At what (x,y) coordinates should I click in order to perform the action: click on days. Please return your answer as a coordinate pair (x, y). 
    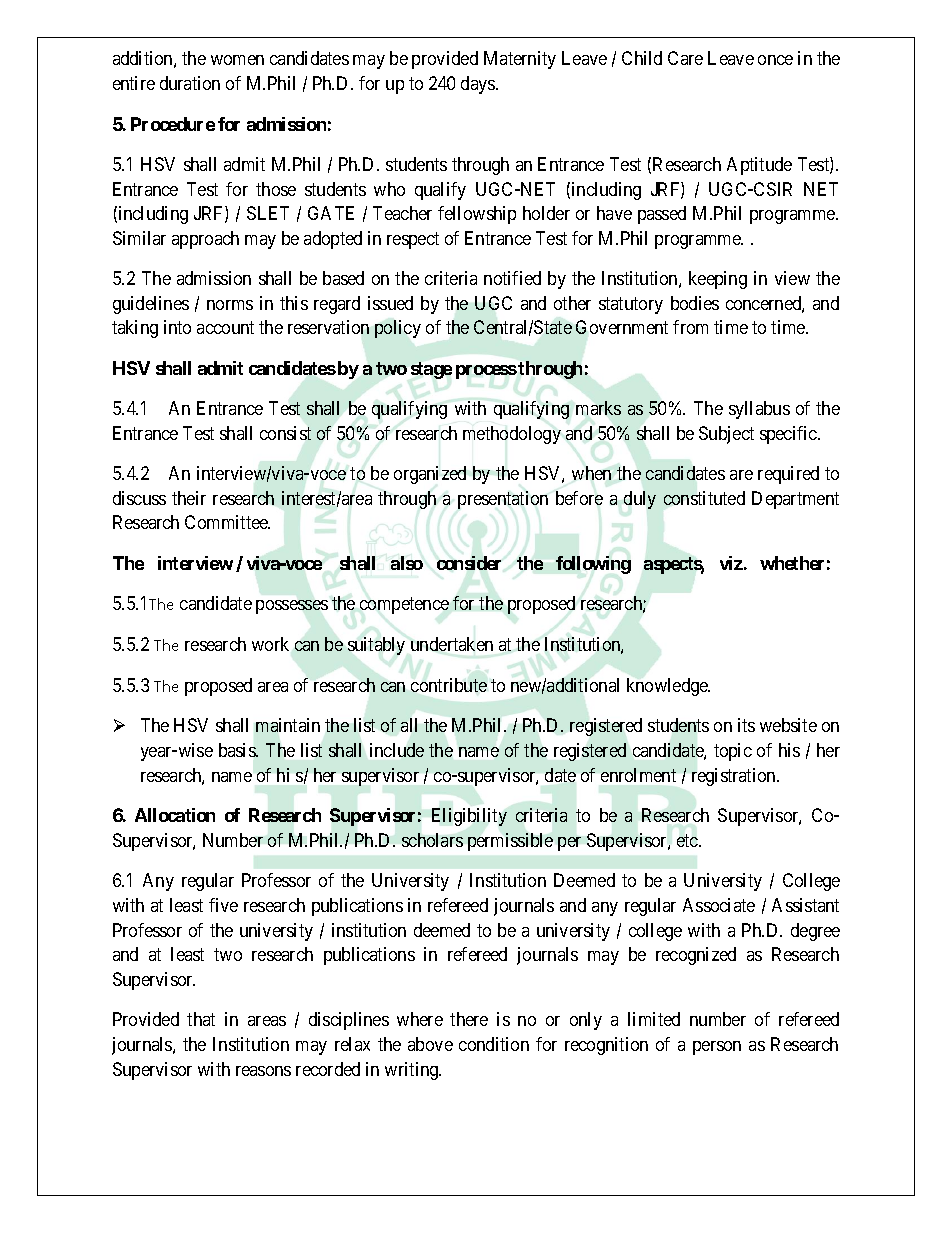
    Looking at the image, I should click on (479, 85).
